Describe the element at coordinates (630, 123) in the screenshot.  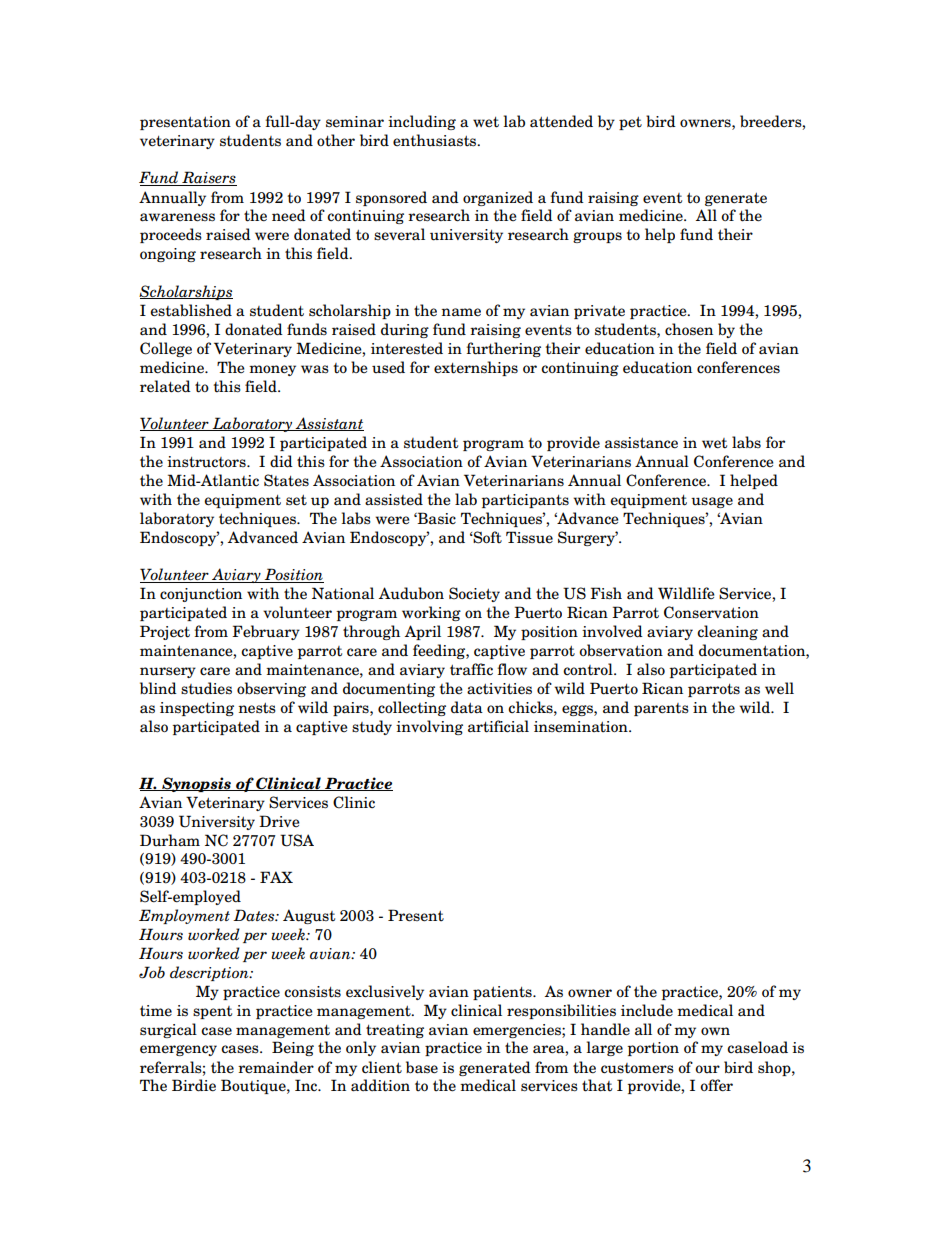
I see `pet` at that location.
